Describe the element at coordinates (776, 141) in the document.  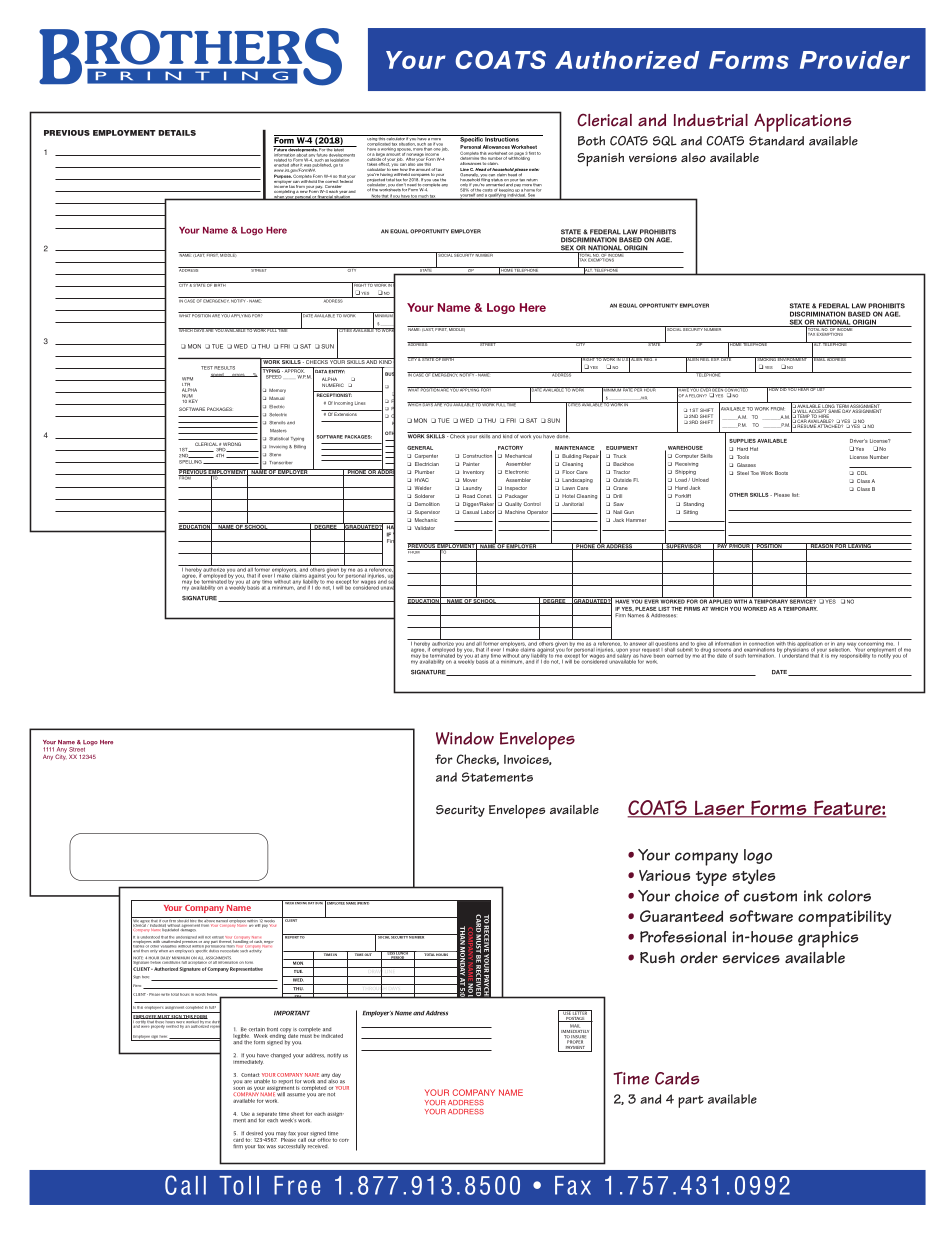
I see `Standard` at that location.
